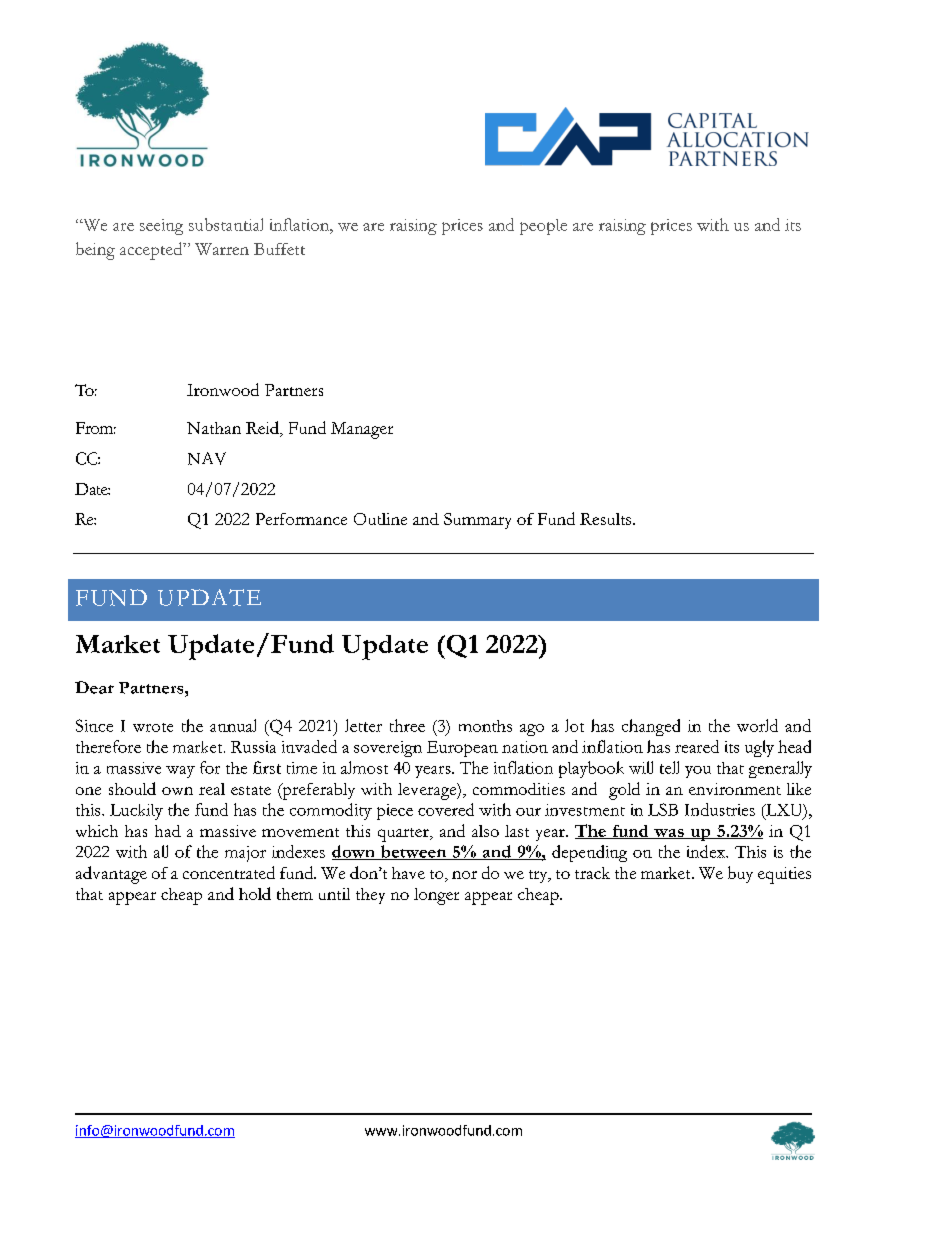  Describe the element at coordinates (153, 727) in the page. I see `wrote` at that location.
